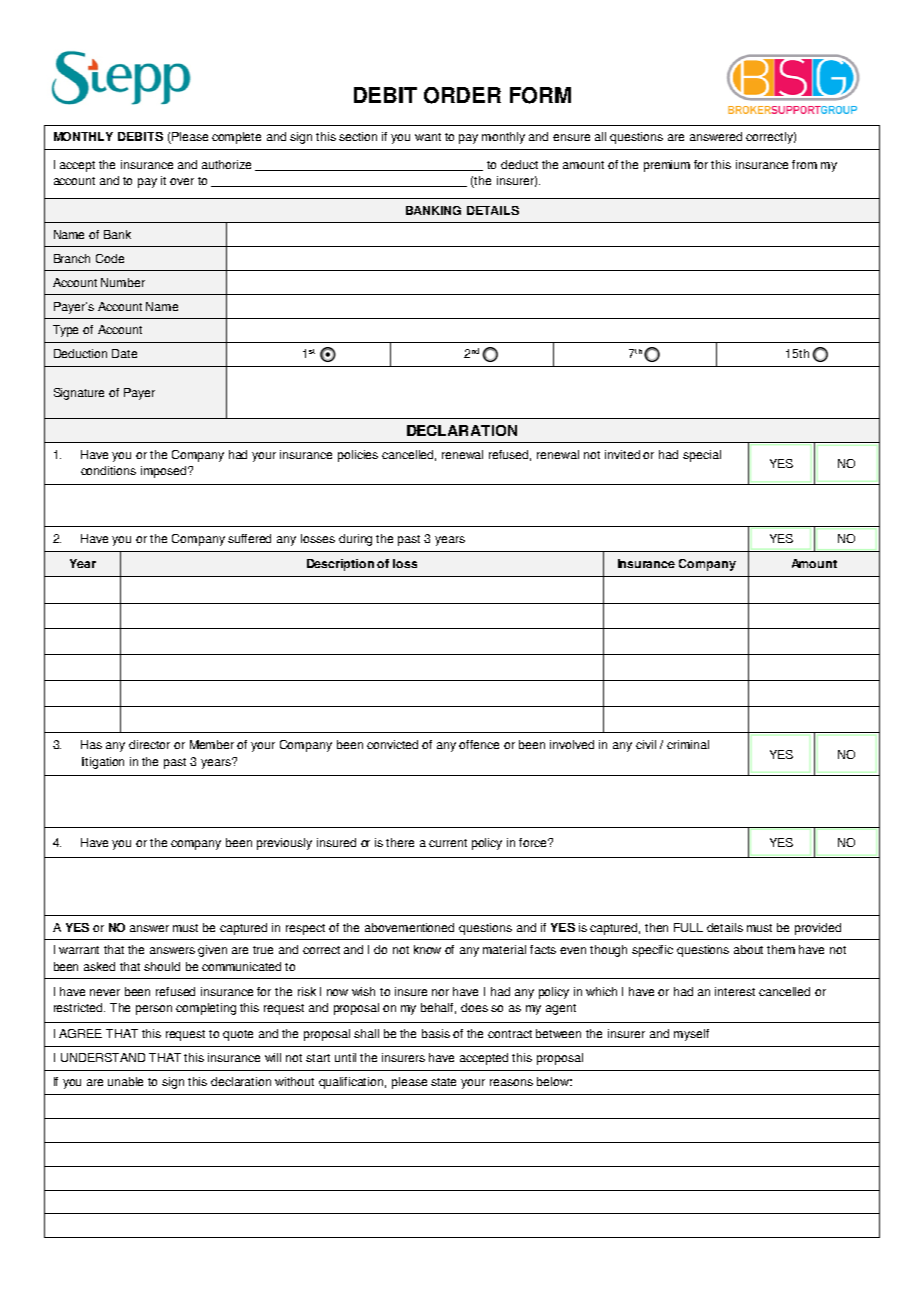  I want to click on invited, so click(622, 454).
